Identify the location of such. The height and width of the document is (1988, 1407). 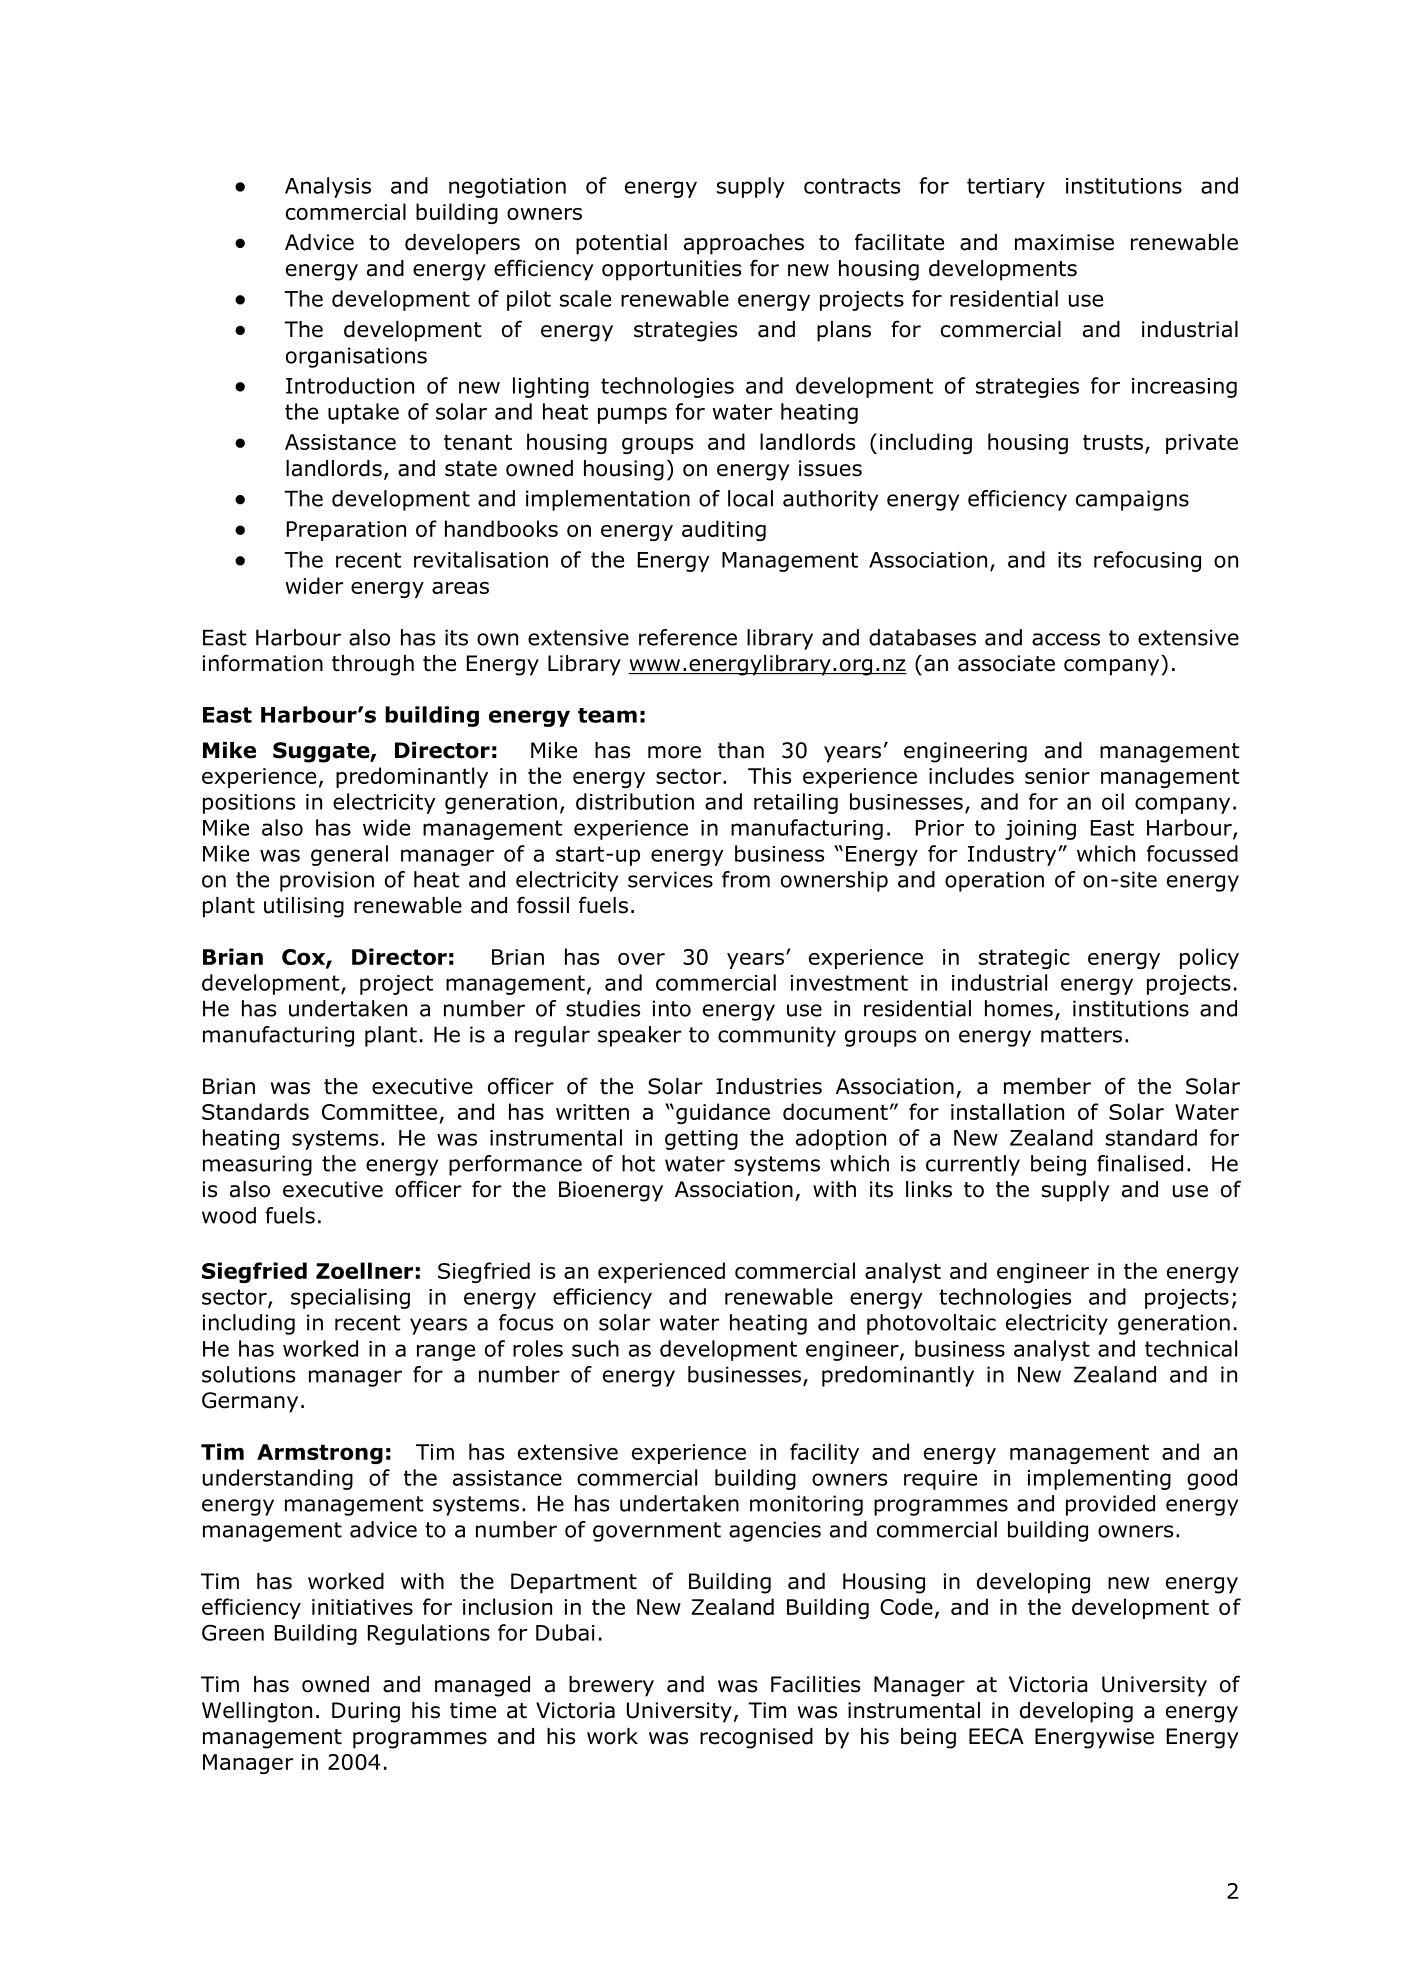
(595, 1348).
